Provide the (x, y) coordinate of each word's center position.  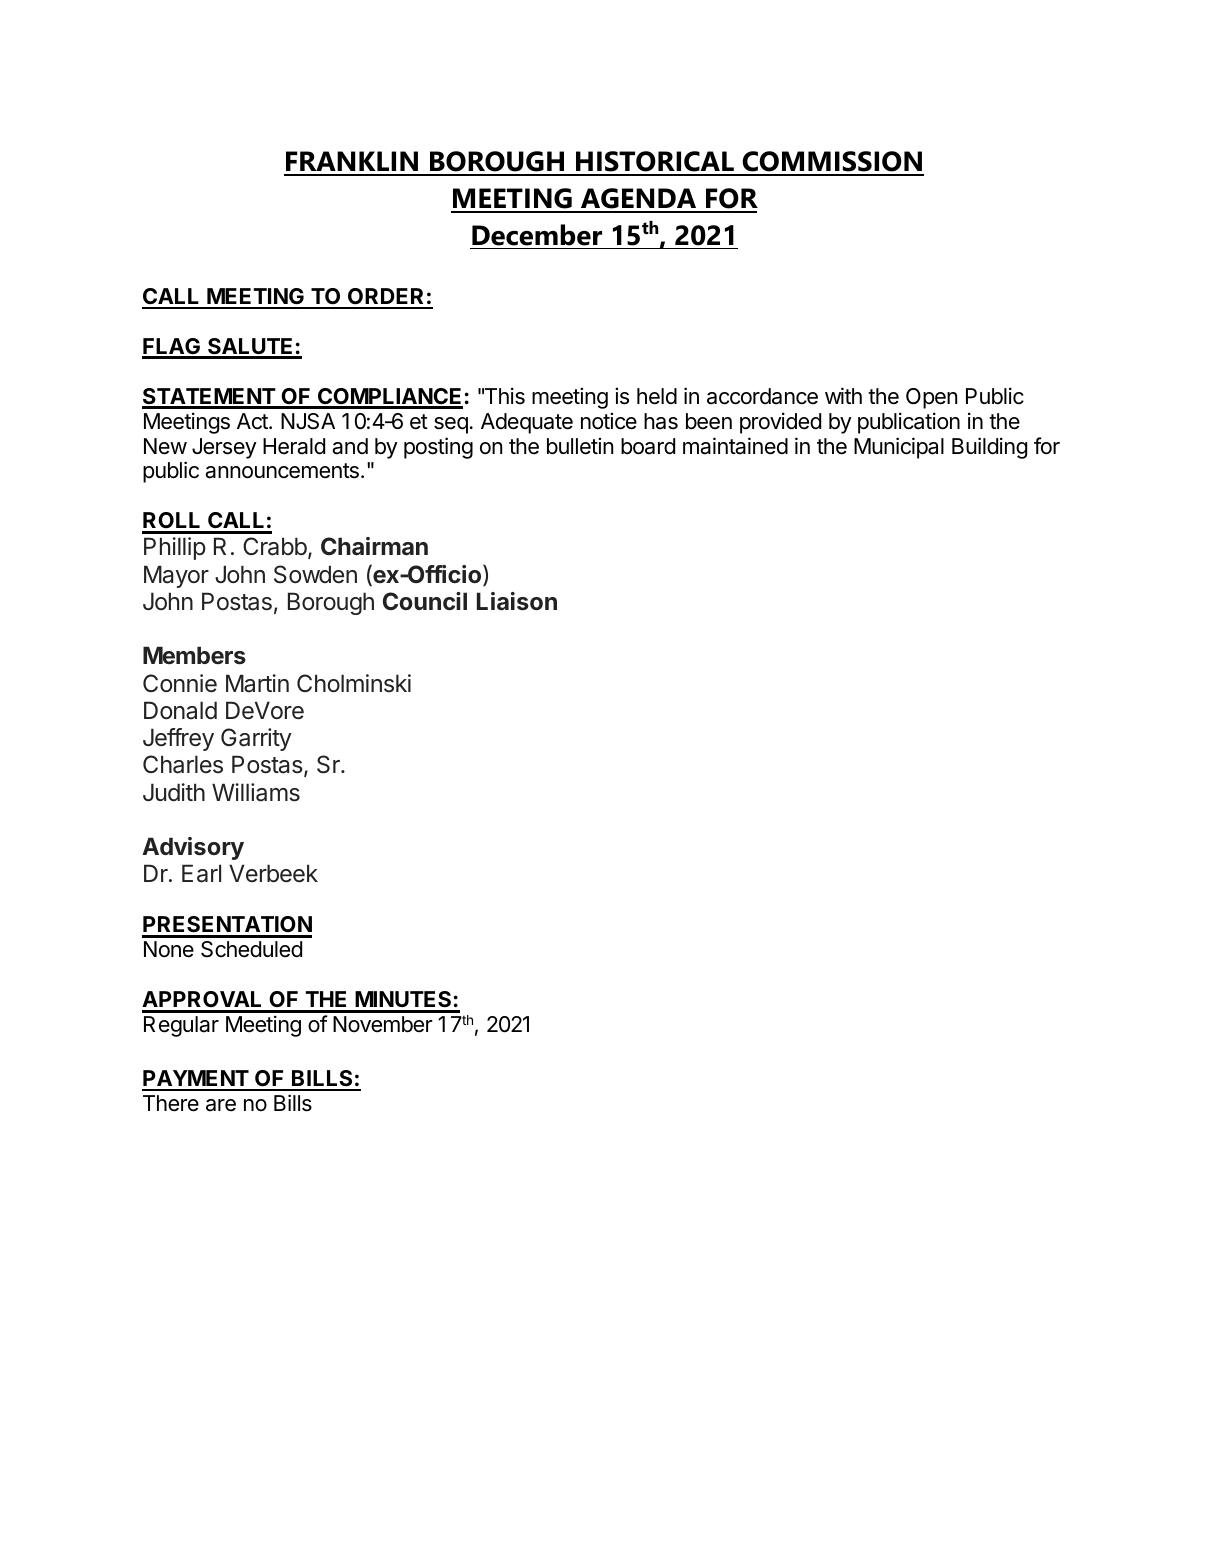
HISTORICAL (655, 163)
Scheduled (251, 949)
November (383, 1024)
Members (194, 655)
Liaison (517, 601)
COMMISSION (832, 163)
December (537, 235)
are (221, 1105)
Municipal (899, 448)
